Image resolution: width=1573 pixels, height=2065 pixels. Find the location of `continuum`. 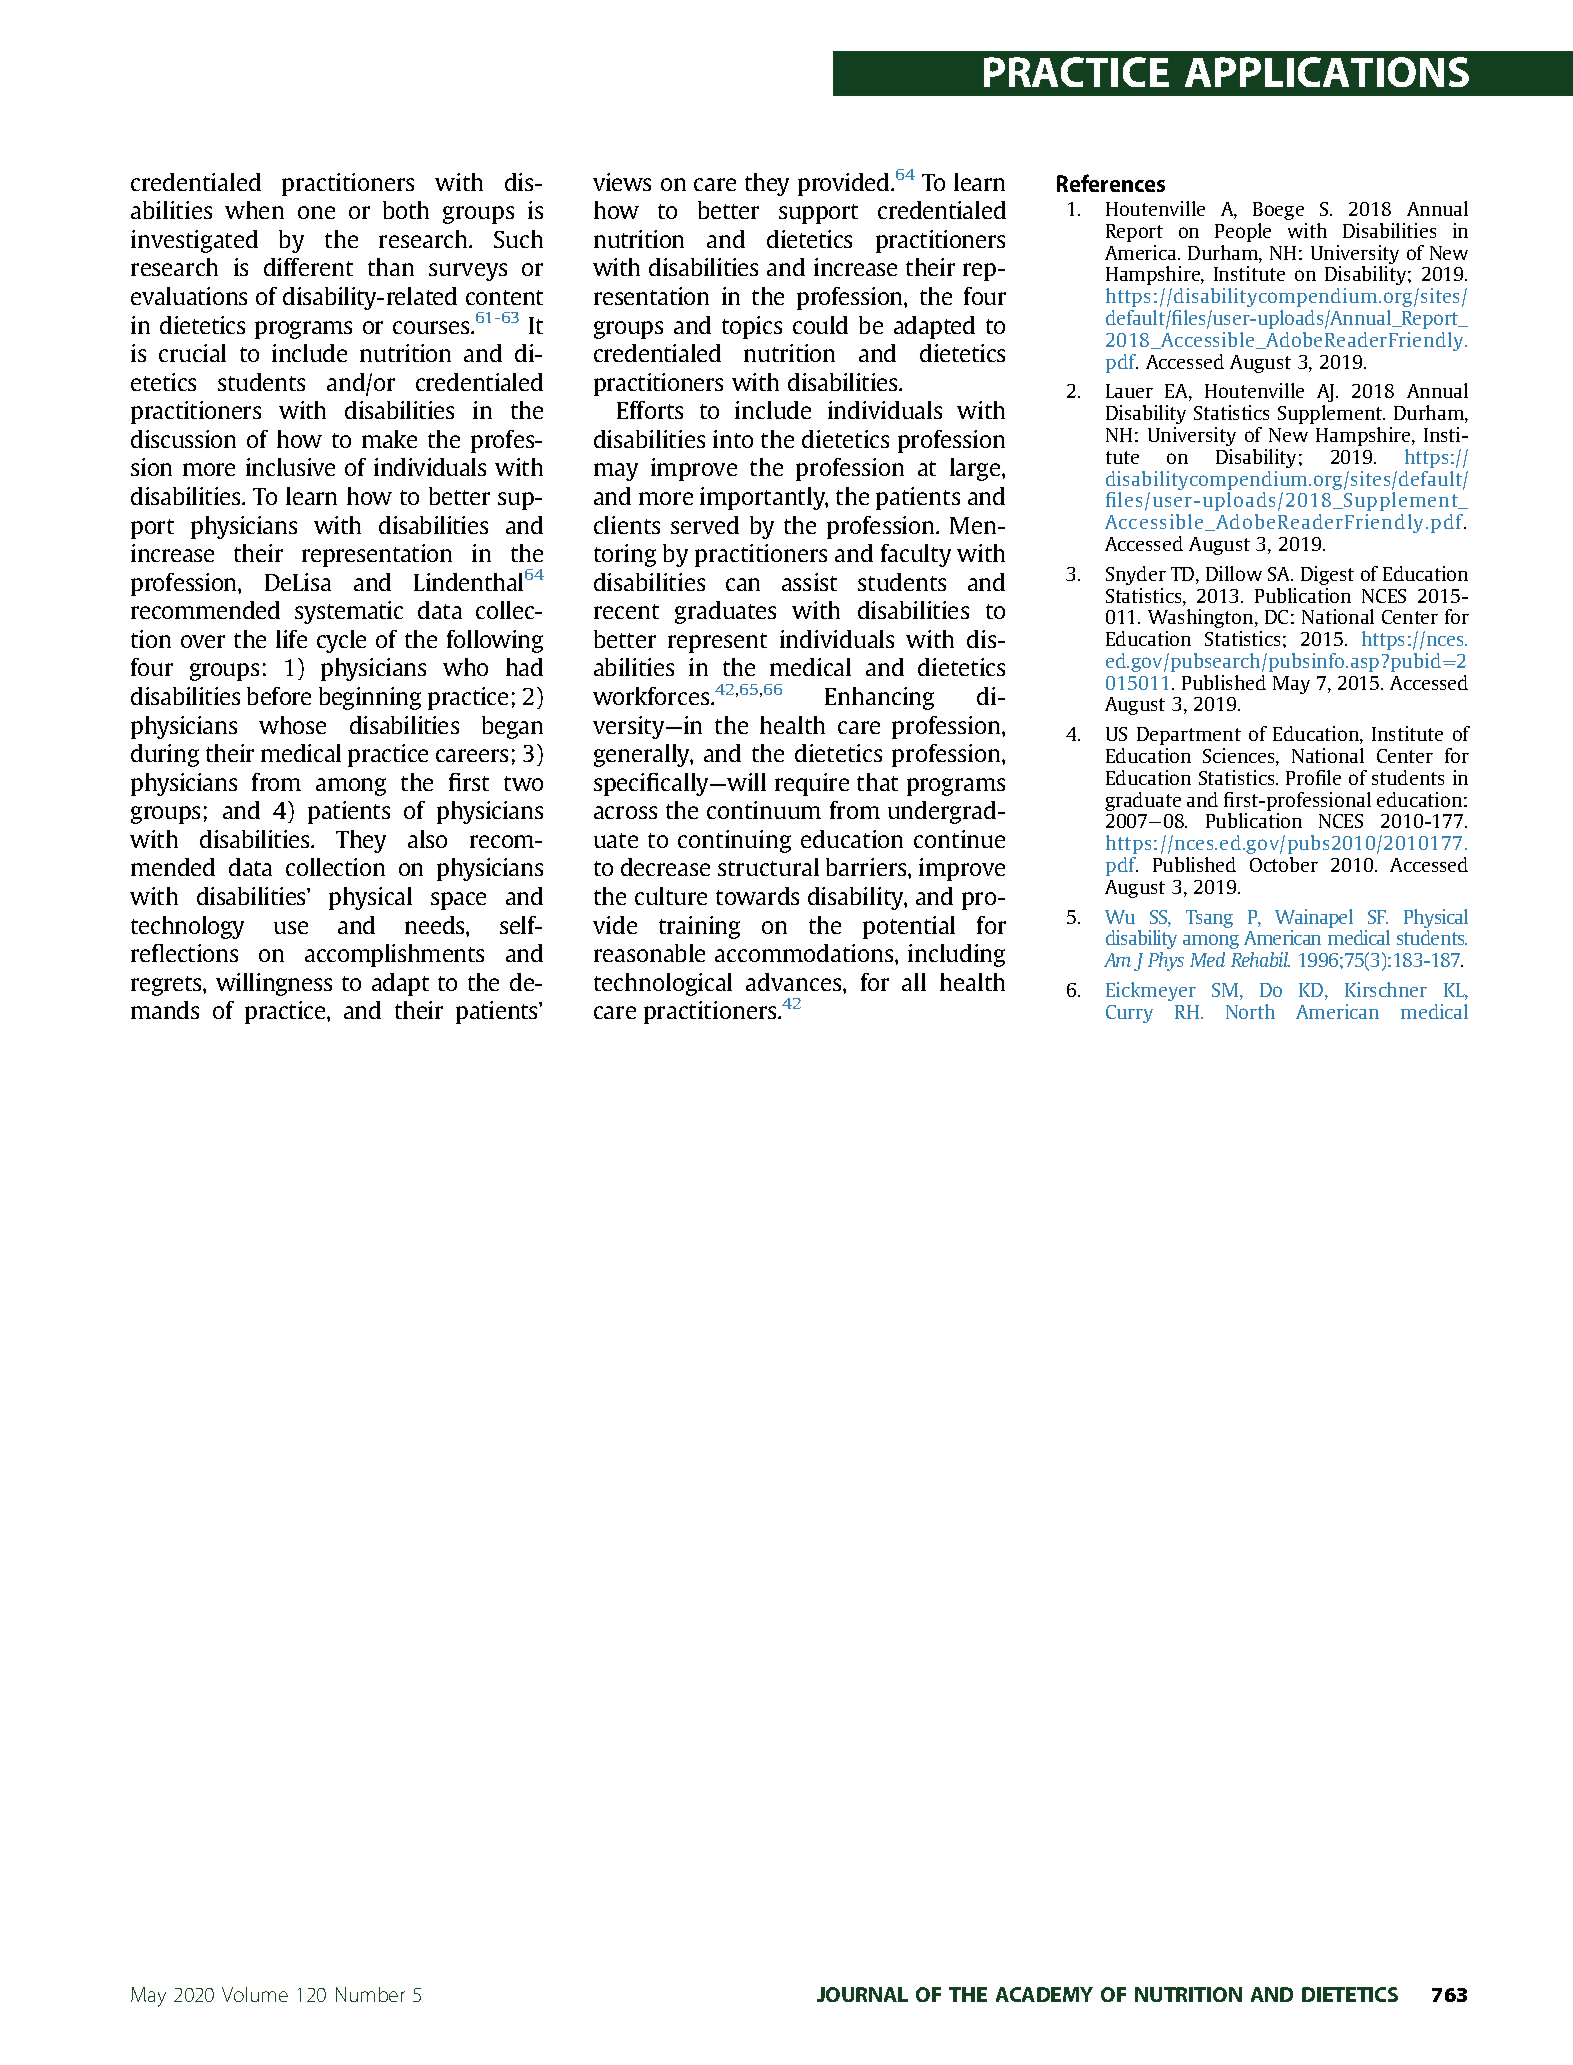

continuum is located at coordinates (764, 810).
